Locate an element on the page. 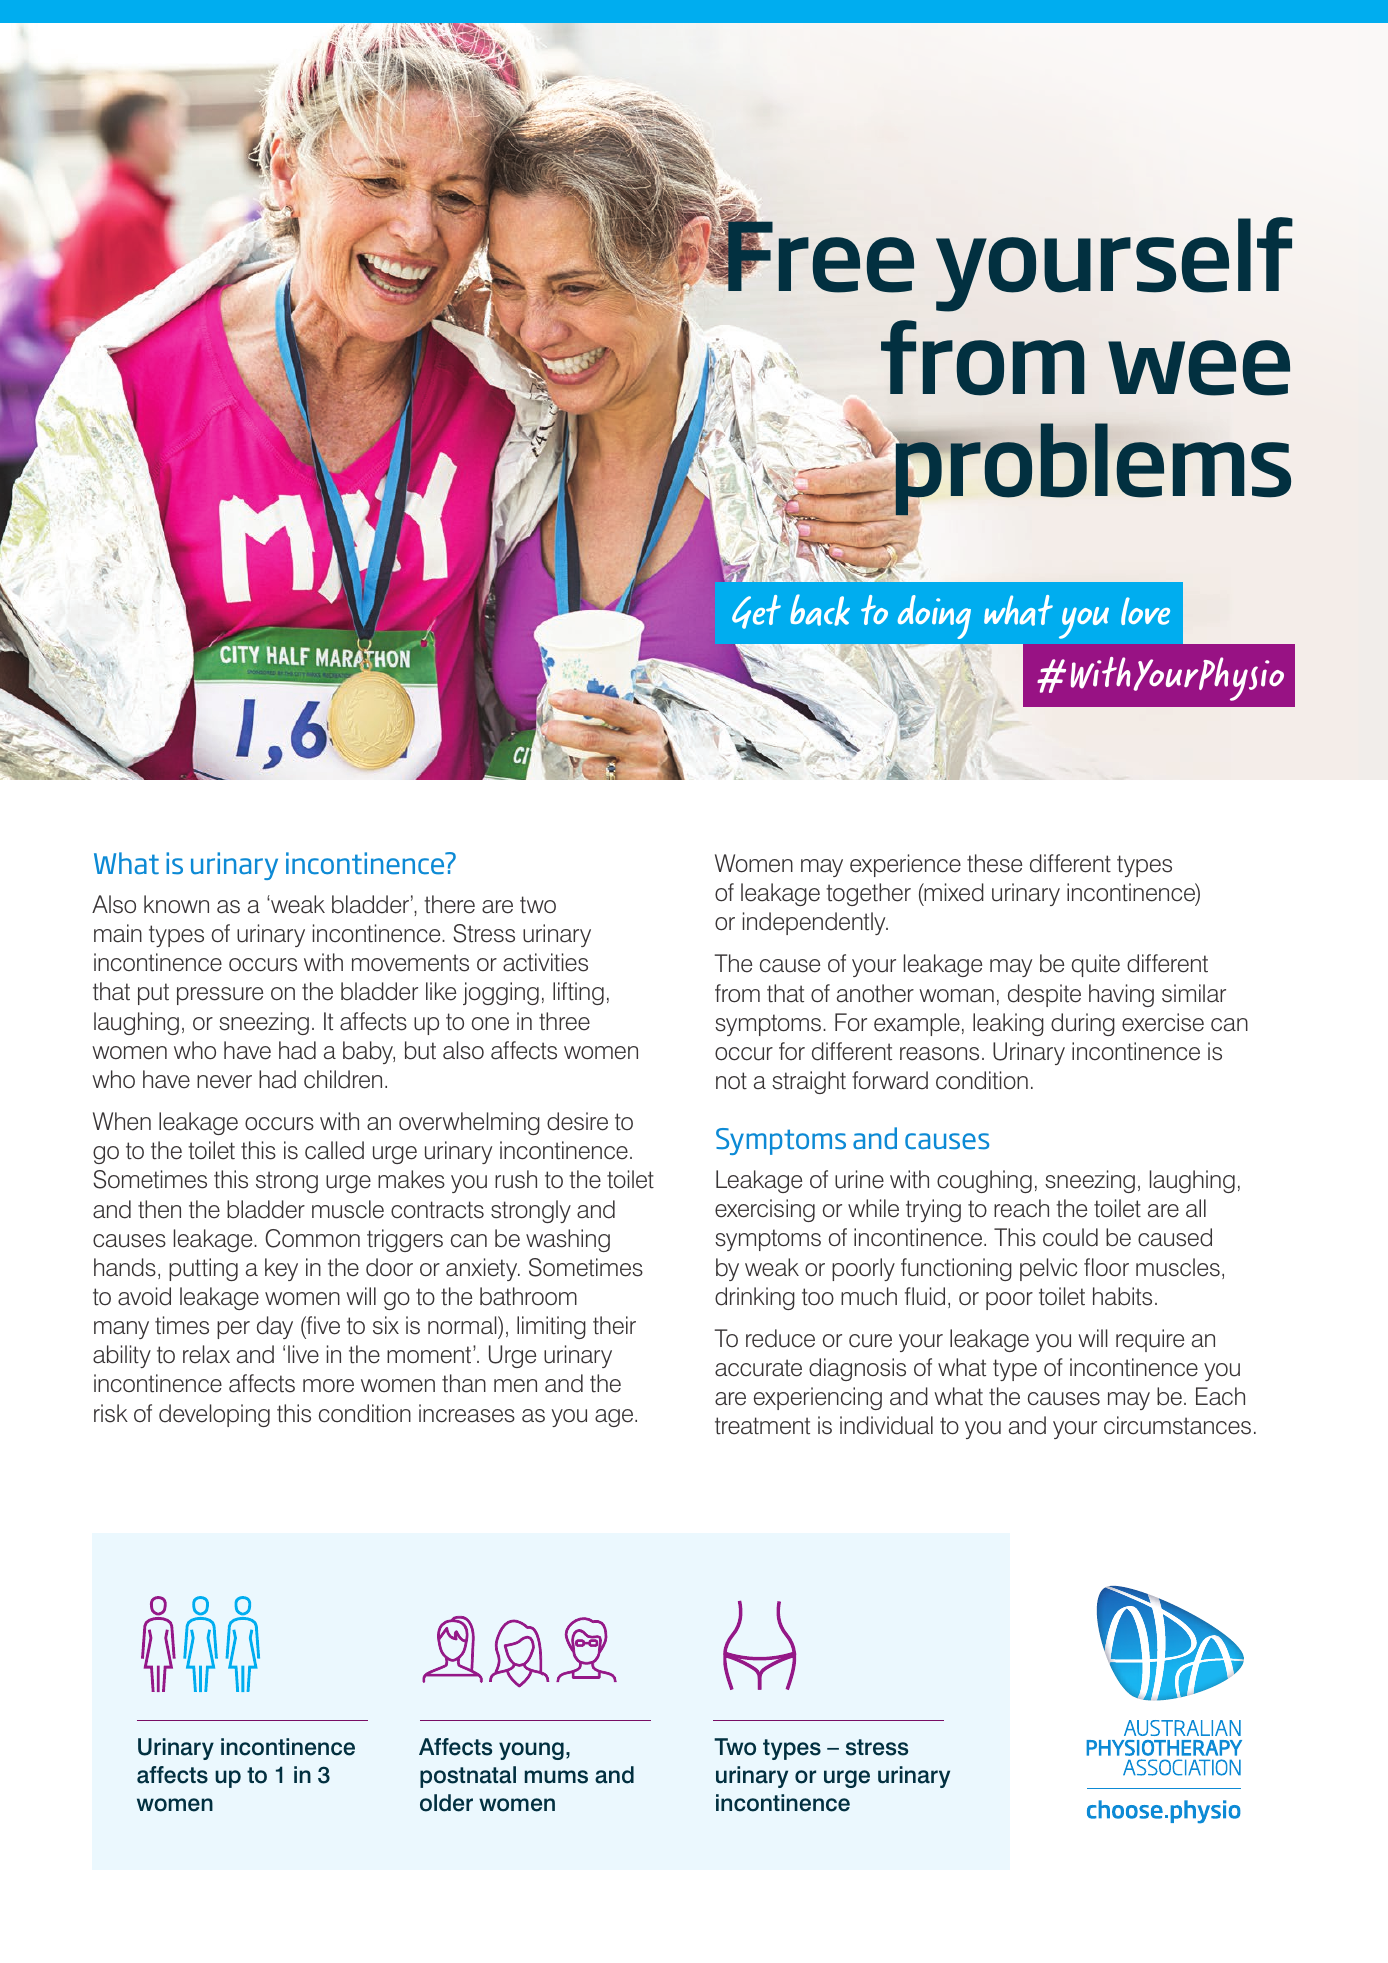 This image has height=1963, width=1388. mums is located at coordinates (556, 1777).
